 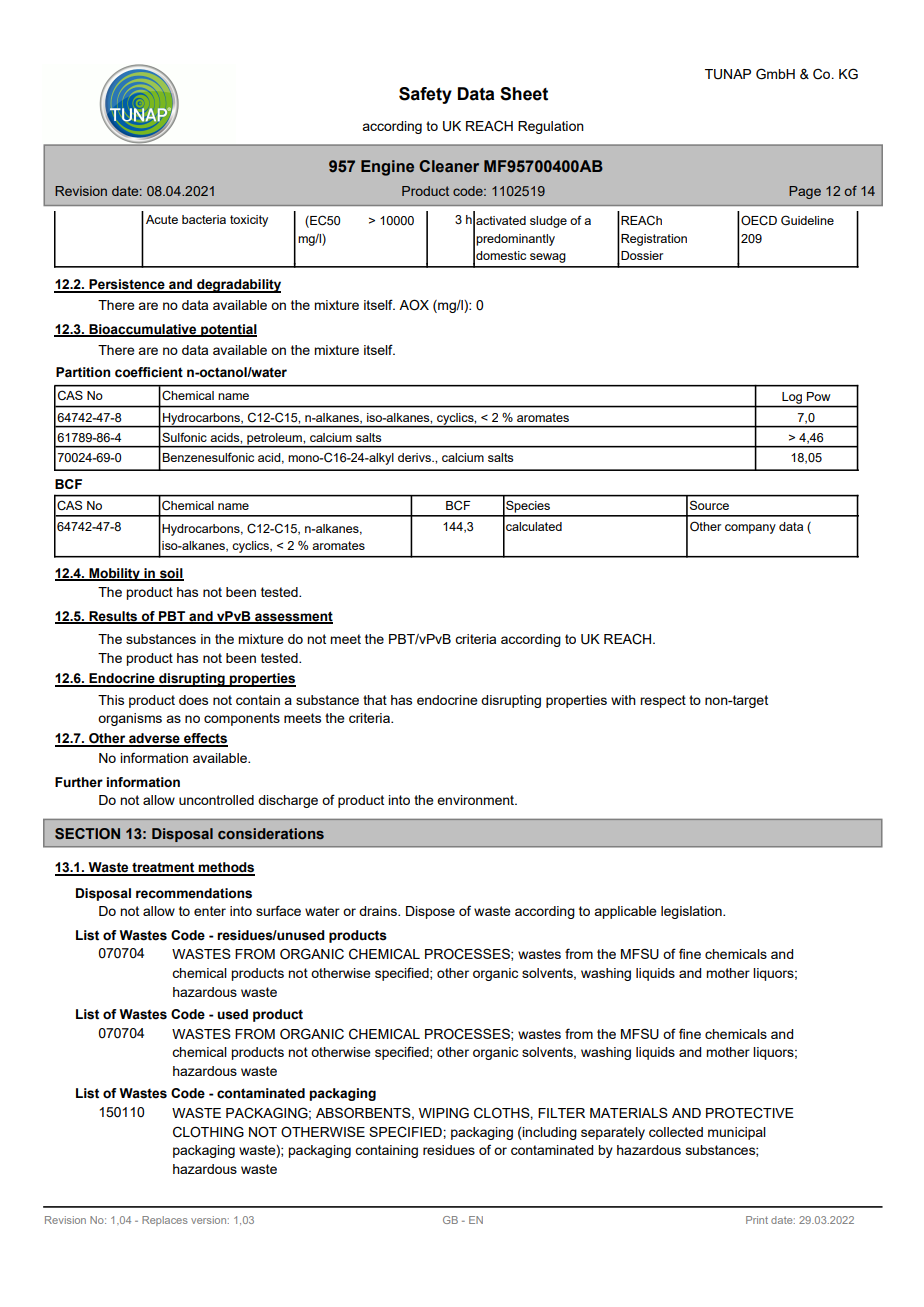 I want to click on environment, so click(x=476, y=800).
